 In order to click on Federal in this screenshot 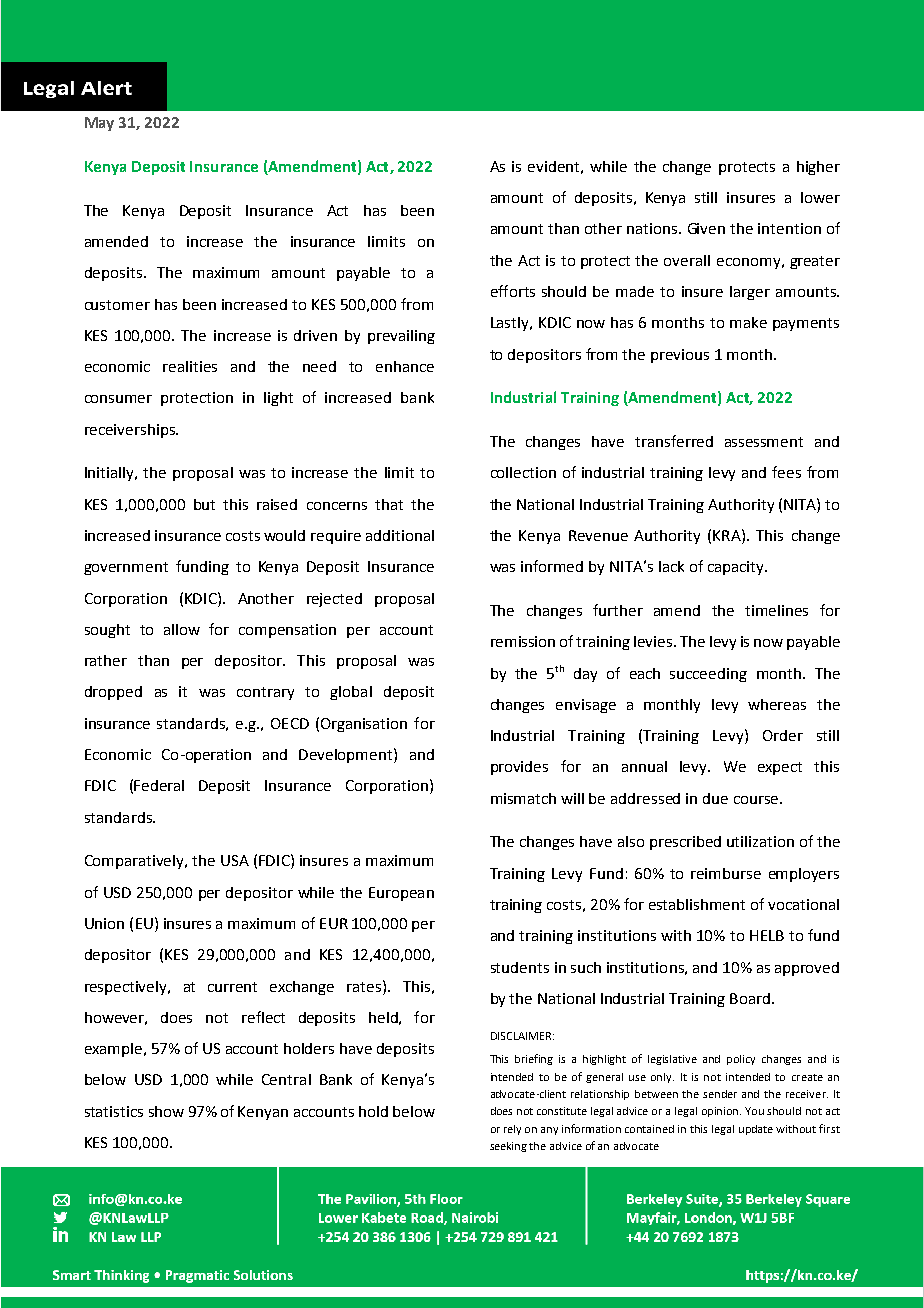, I will do `click(159, 785)`.
